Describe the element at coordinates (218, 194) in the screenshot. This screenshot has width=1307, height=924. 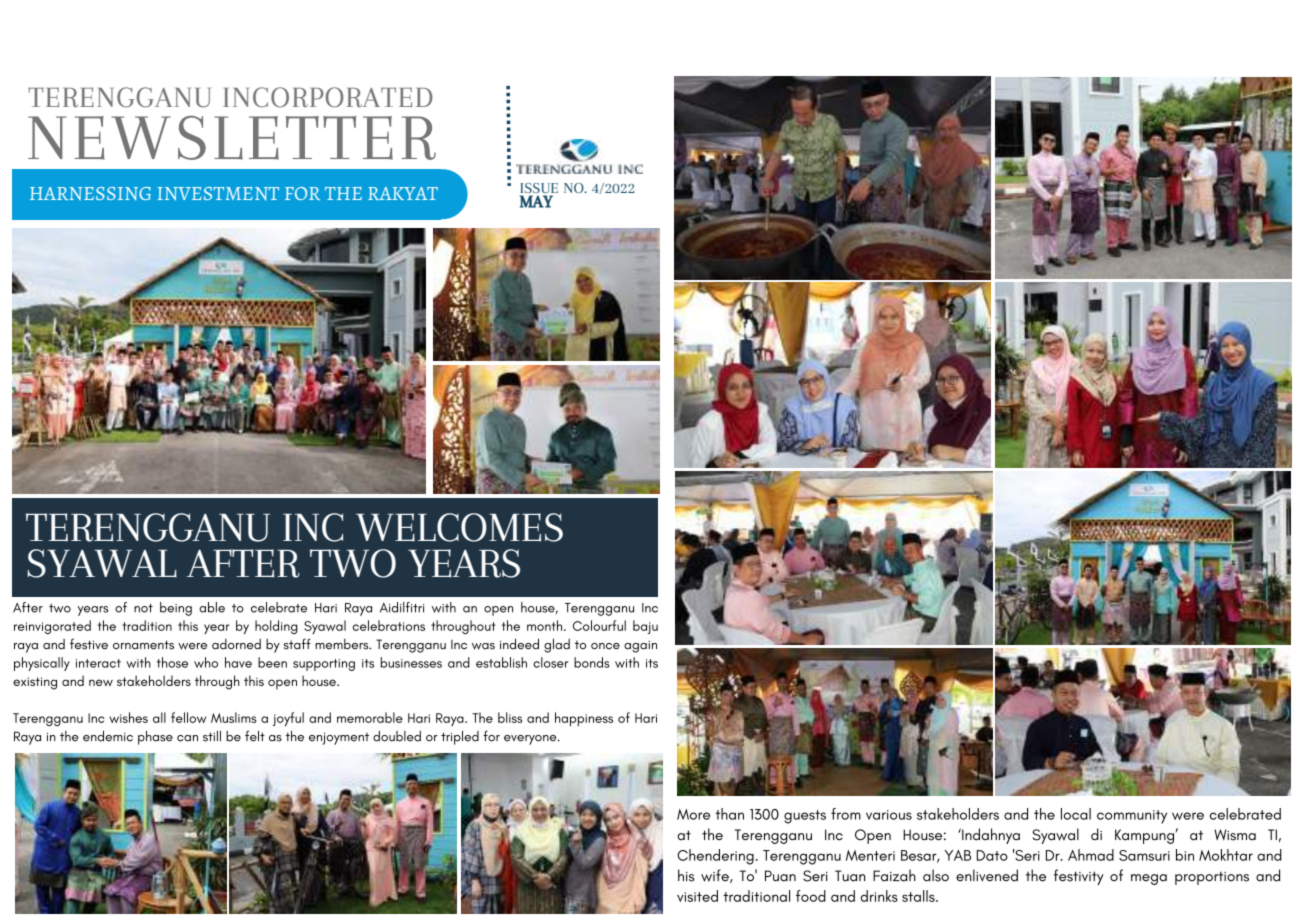
I see `INVESTMENT` at that location.
